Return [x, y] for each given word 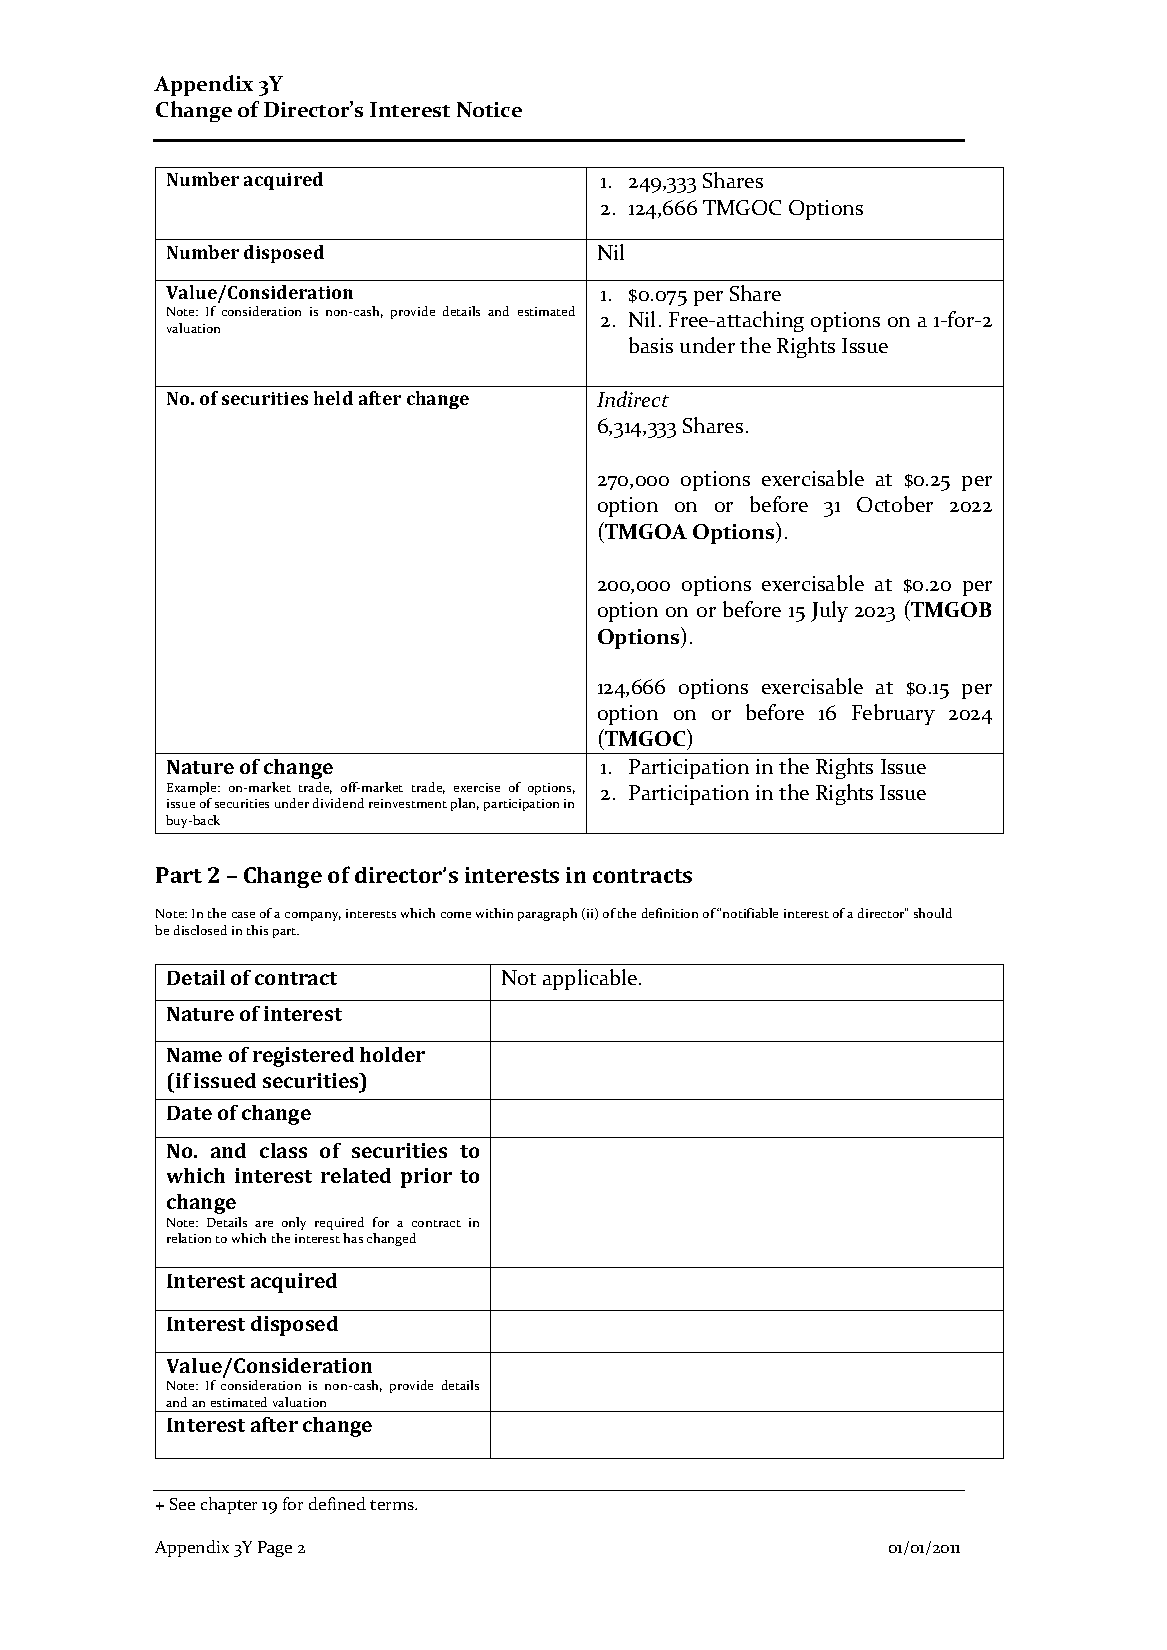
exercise [477, 787]
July [829, 611]
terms [393, 1505]
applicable [591, 979]
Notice [489, 109]
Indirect [633, 399]
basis [651, 345]
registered [303, 1057]
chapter [229, 1505]
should [933, 913]
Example [193, 788]
